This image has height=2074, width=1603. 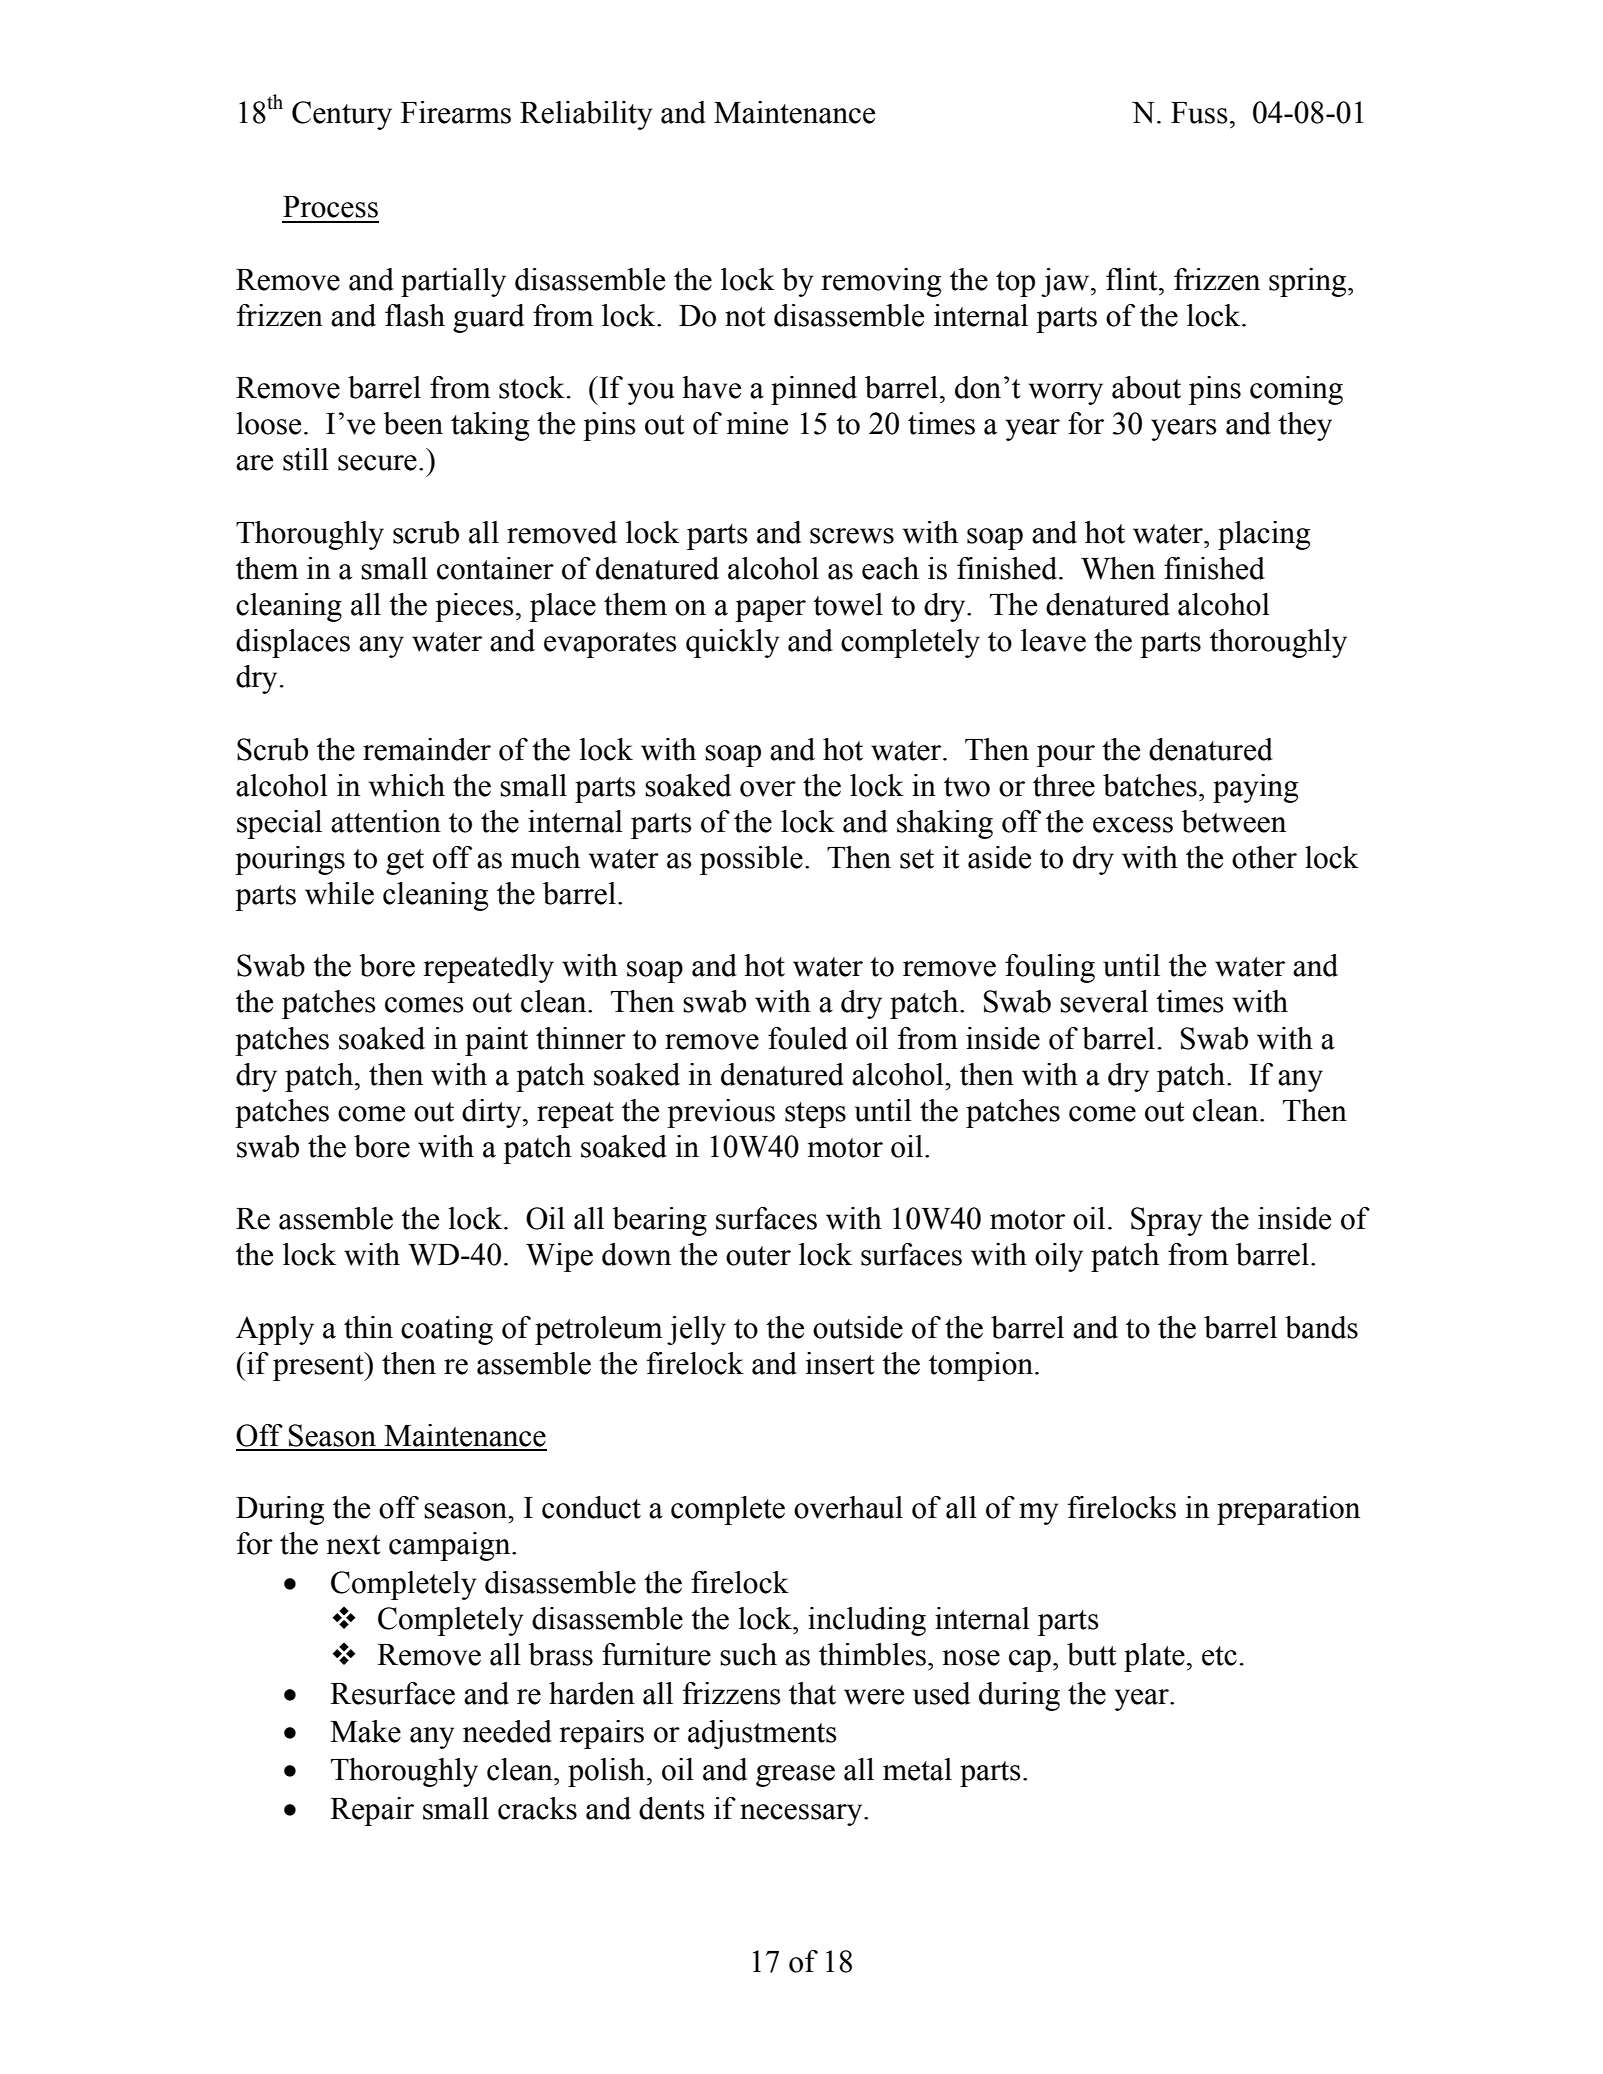 I want to click on grease, so click(x=795, y=1776).
